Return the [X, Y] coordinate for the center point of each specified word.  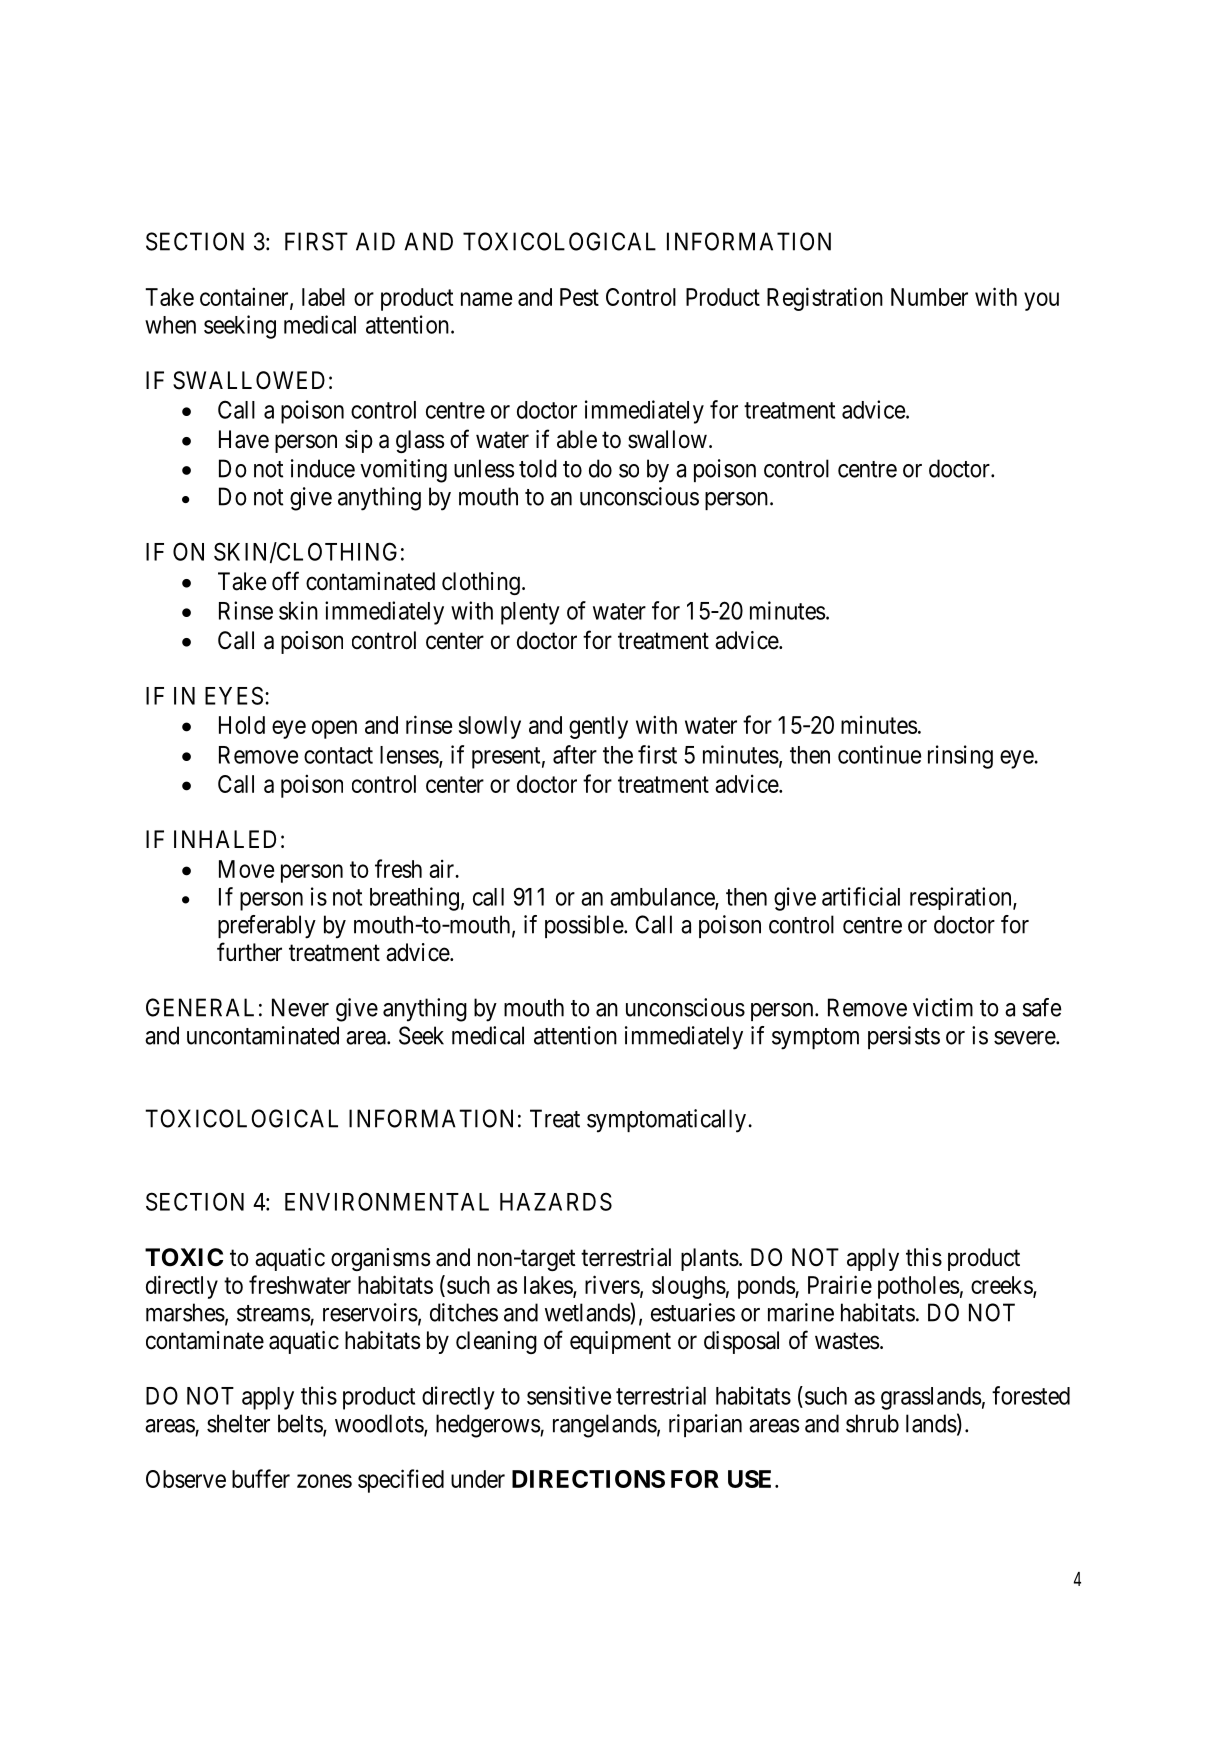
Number [929, 297]
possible [585, 926]
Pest [579, 297]
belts [301, 1424]
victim [943, 1007]
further [249, 952]
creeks [1002, 1286]
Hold [242, 725]
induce [323, 468]
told [538, 468]
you [1041, 301]
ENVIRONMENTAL [387, 1201]
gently [598, 727]
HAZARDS [556, 1201]
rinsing [960, 757]
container [245, 297]
